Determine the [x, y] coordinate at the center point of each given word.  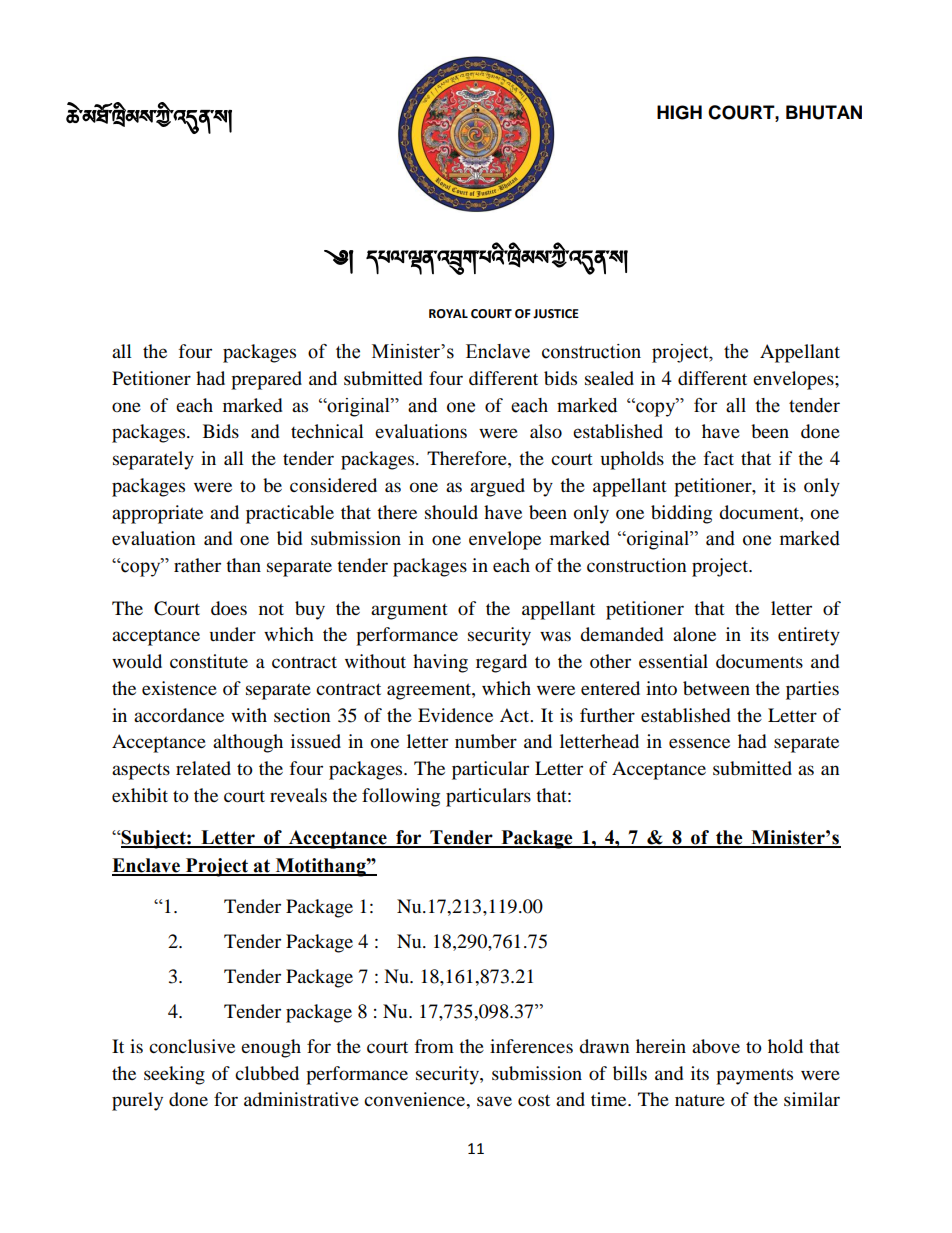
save [494, 1101]
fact [719, 458]
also [546, 431]
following [401, 797]
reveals [298, 795]
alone [694, 634]
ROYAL [448, 314]
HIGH [679, 112]
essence [699, 743]
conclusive [192, 1046]
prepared [266, 380]
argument [409, 612]
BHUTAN [824, 112]
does [229, 608]
